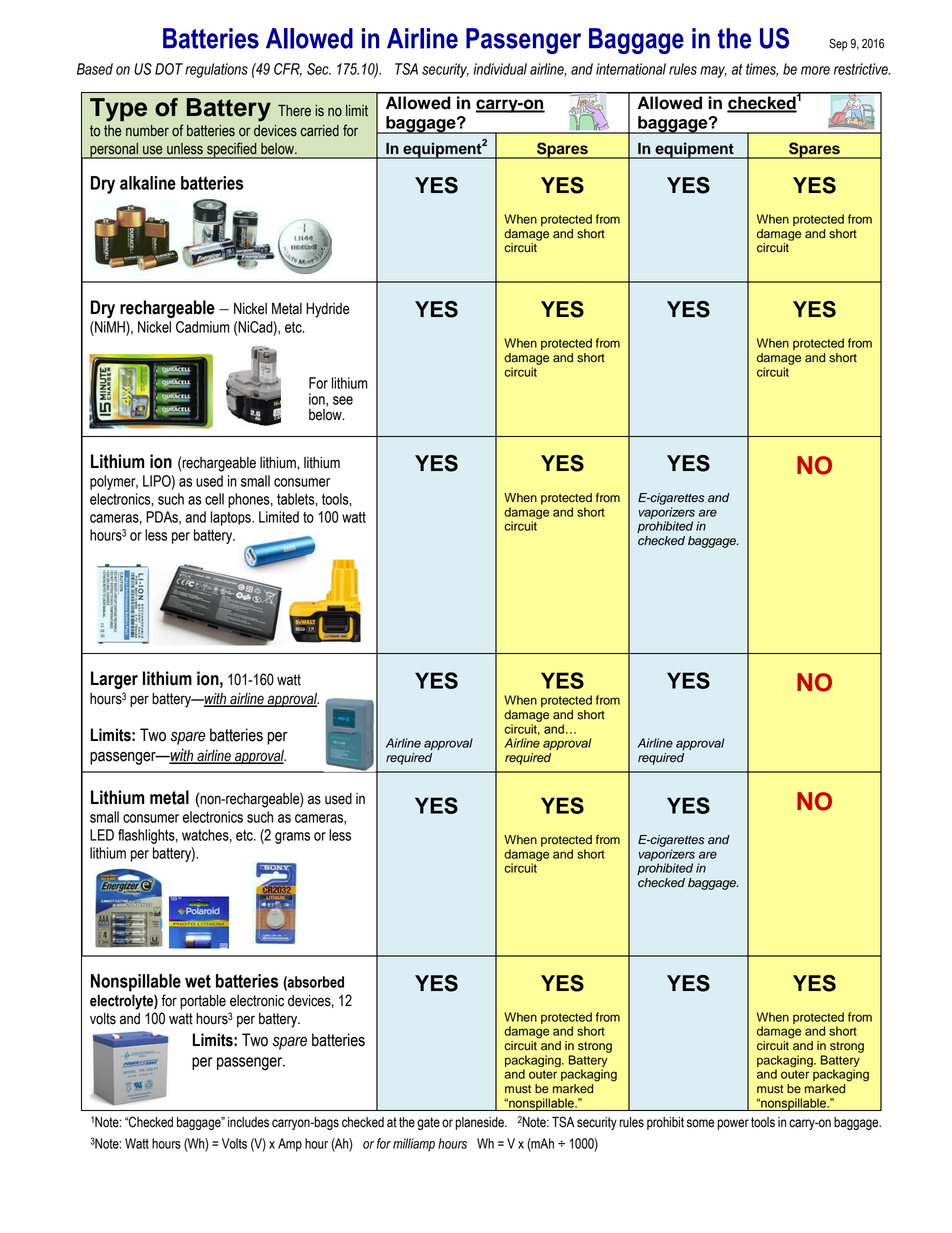 The height and width of the document is (1233, 952). I want to click on individual, so click(500, 69).
